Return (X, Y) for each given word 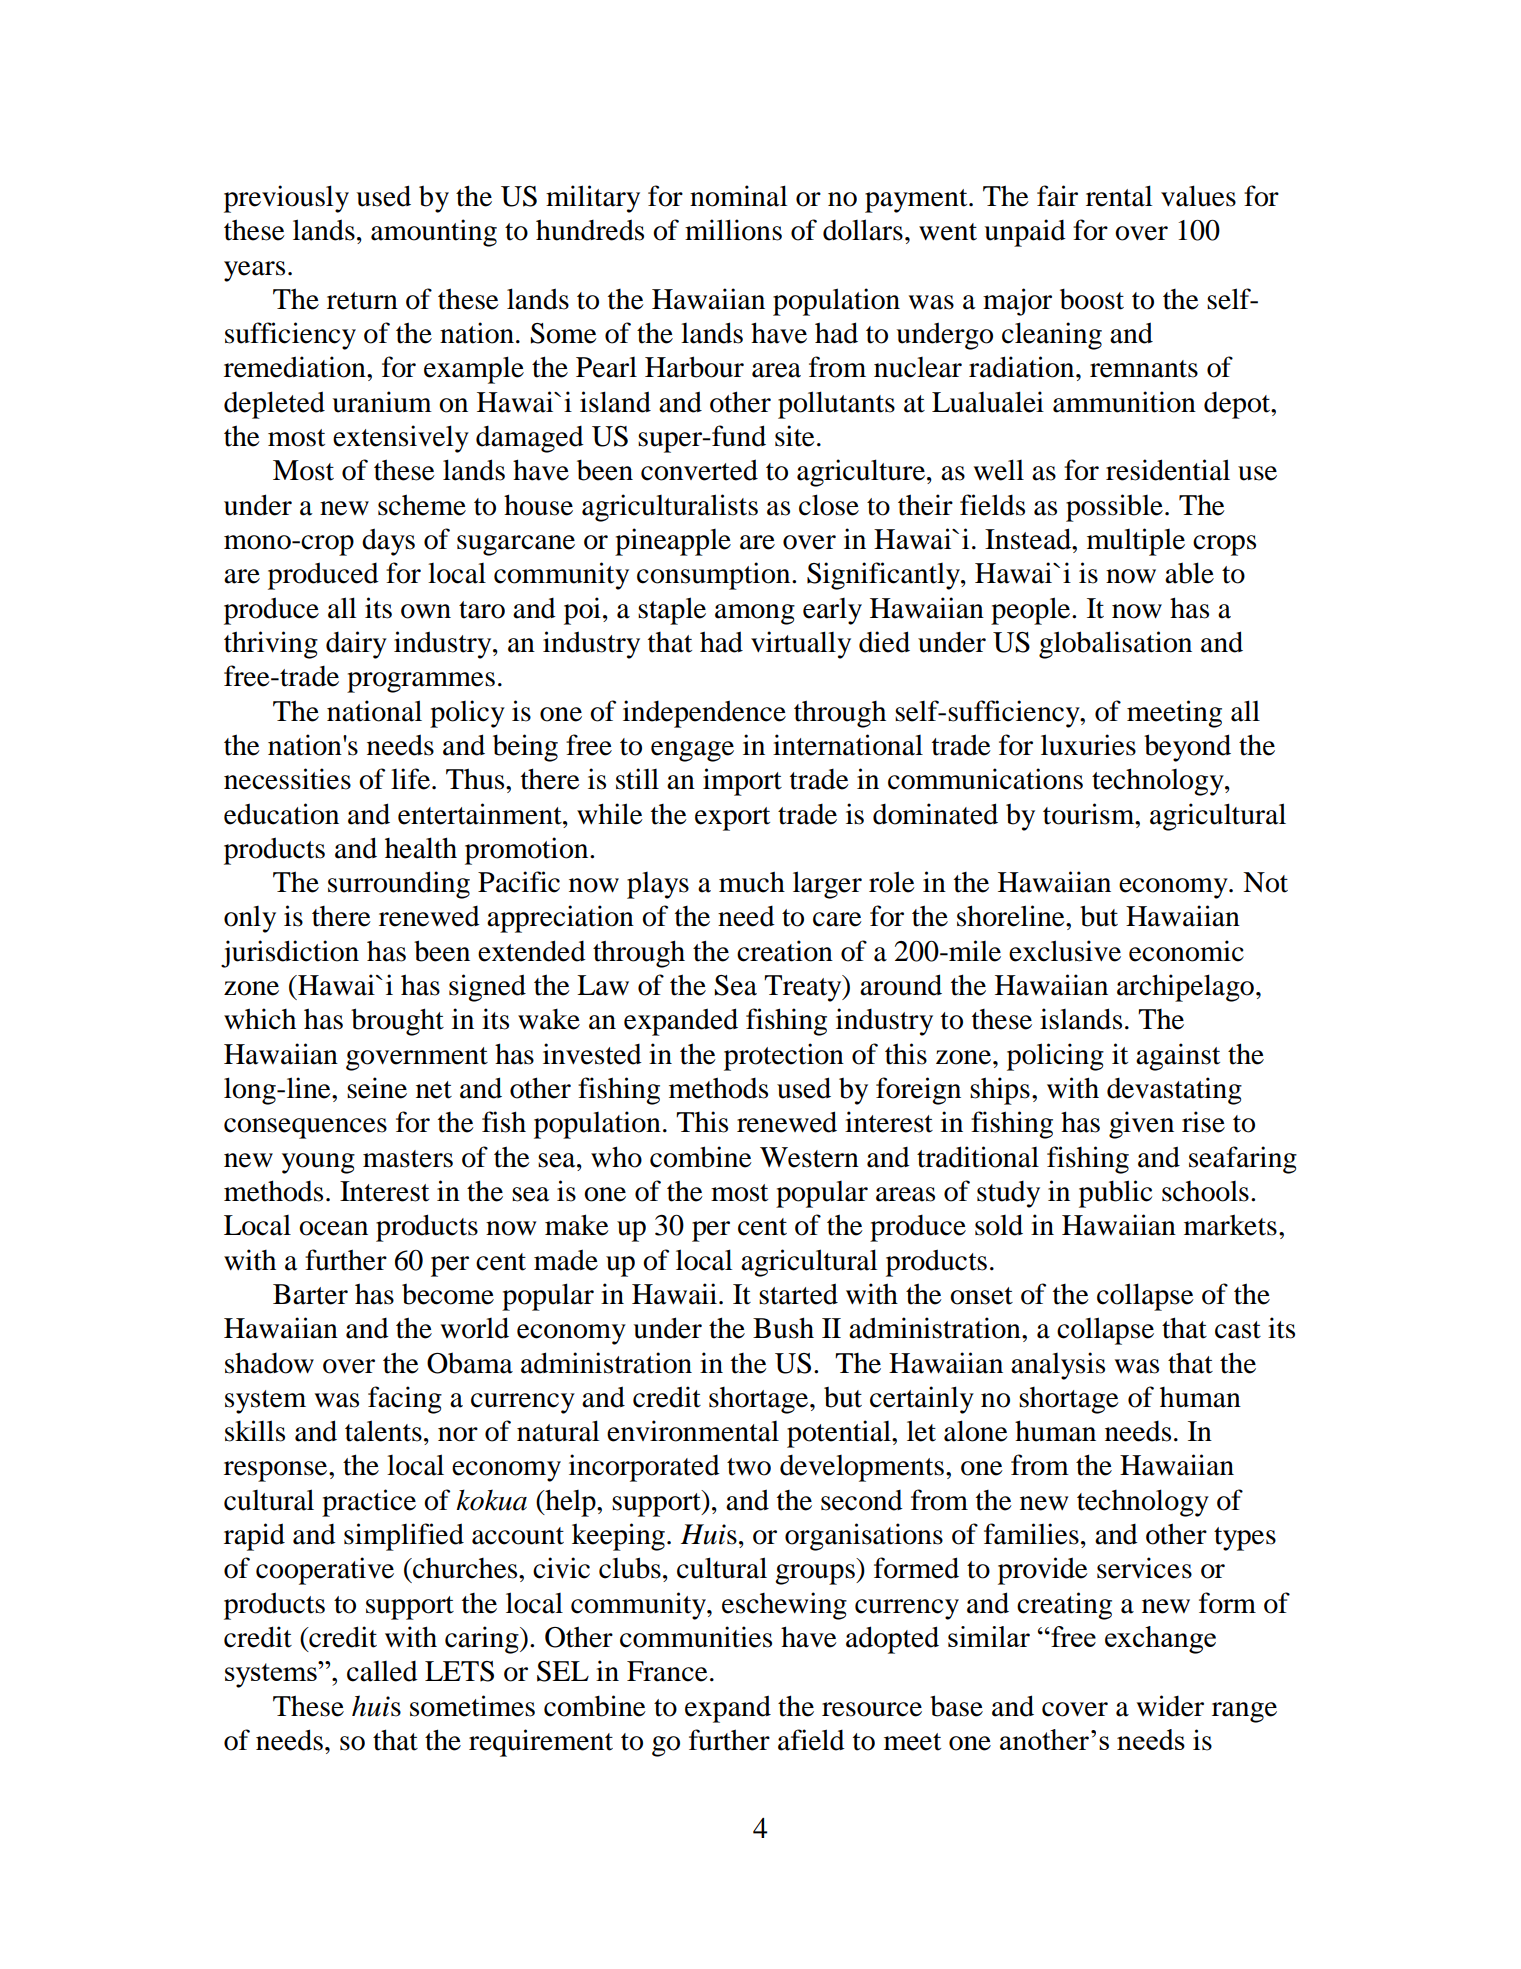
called (382, 1671)
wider (1170, 1706)
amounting (434, 233)
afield (811, 1740)
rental (1119, 196)
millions (733, 230)
